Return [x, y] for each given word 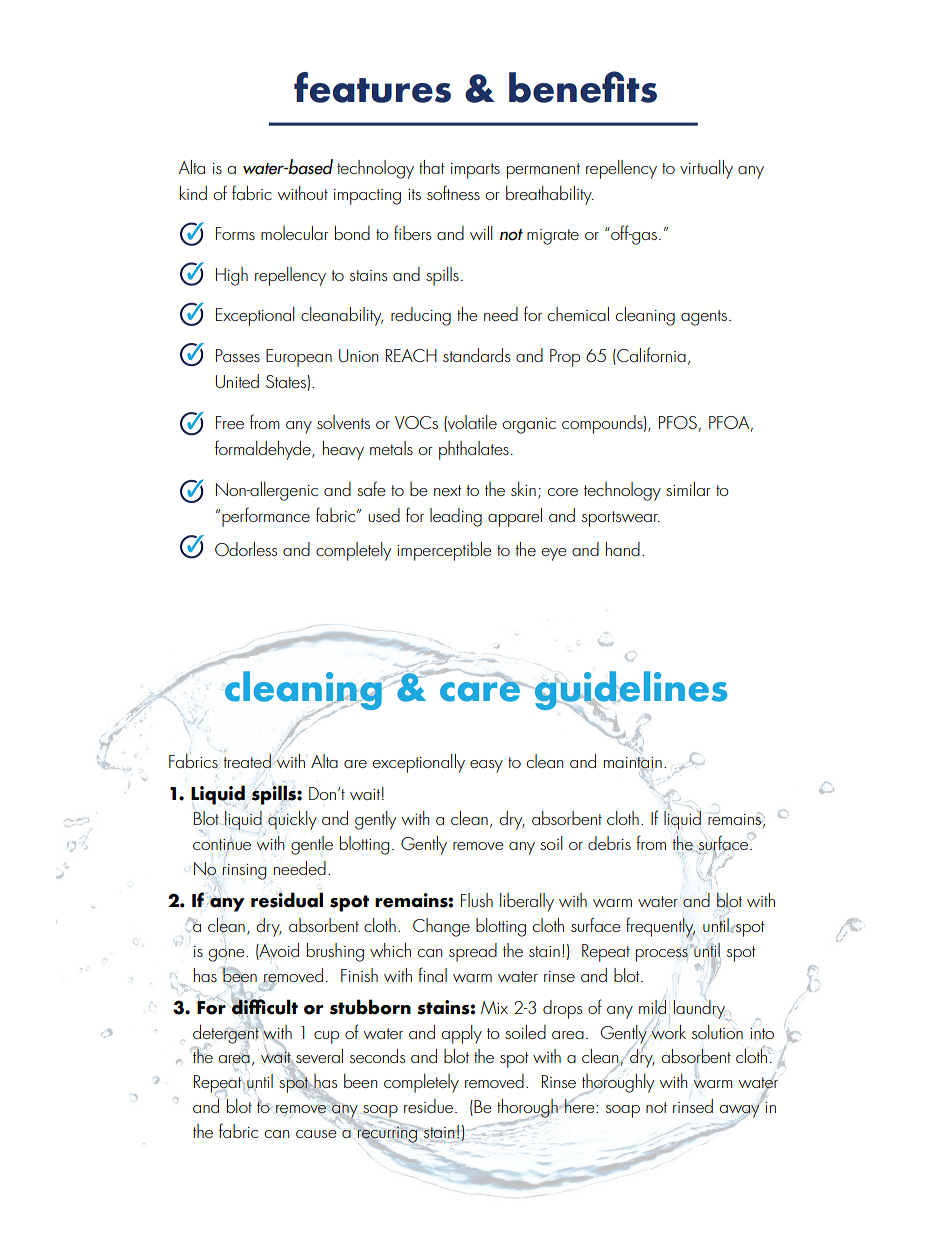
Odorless [246, 549]
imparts [475, 171]
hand [623, 549]
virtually [706, 169]
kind [193, 193]
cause [316, 1134]
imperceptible [444, 551]
